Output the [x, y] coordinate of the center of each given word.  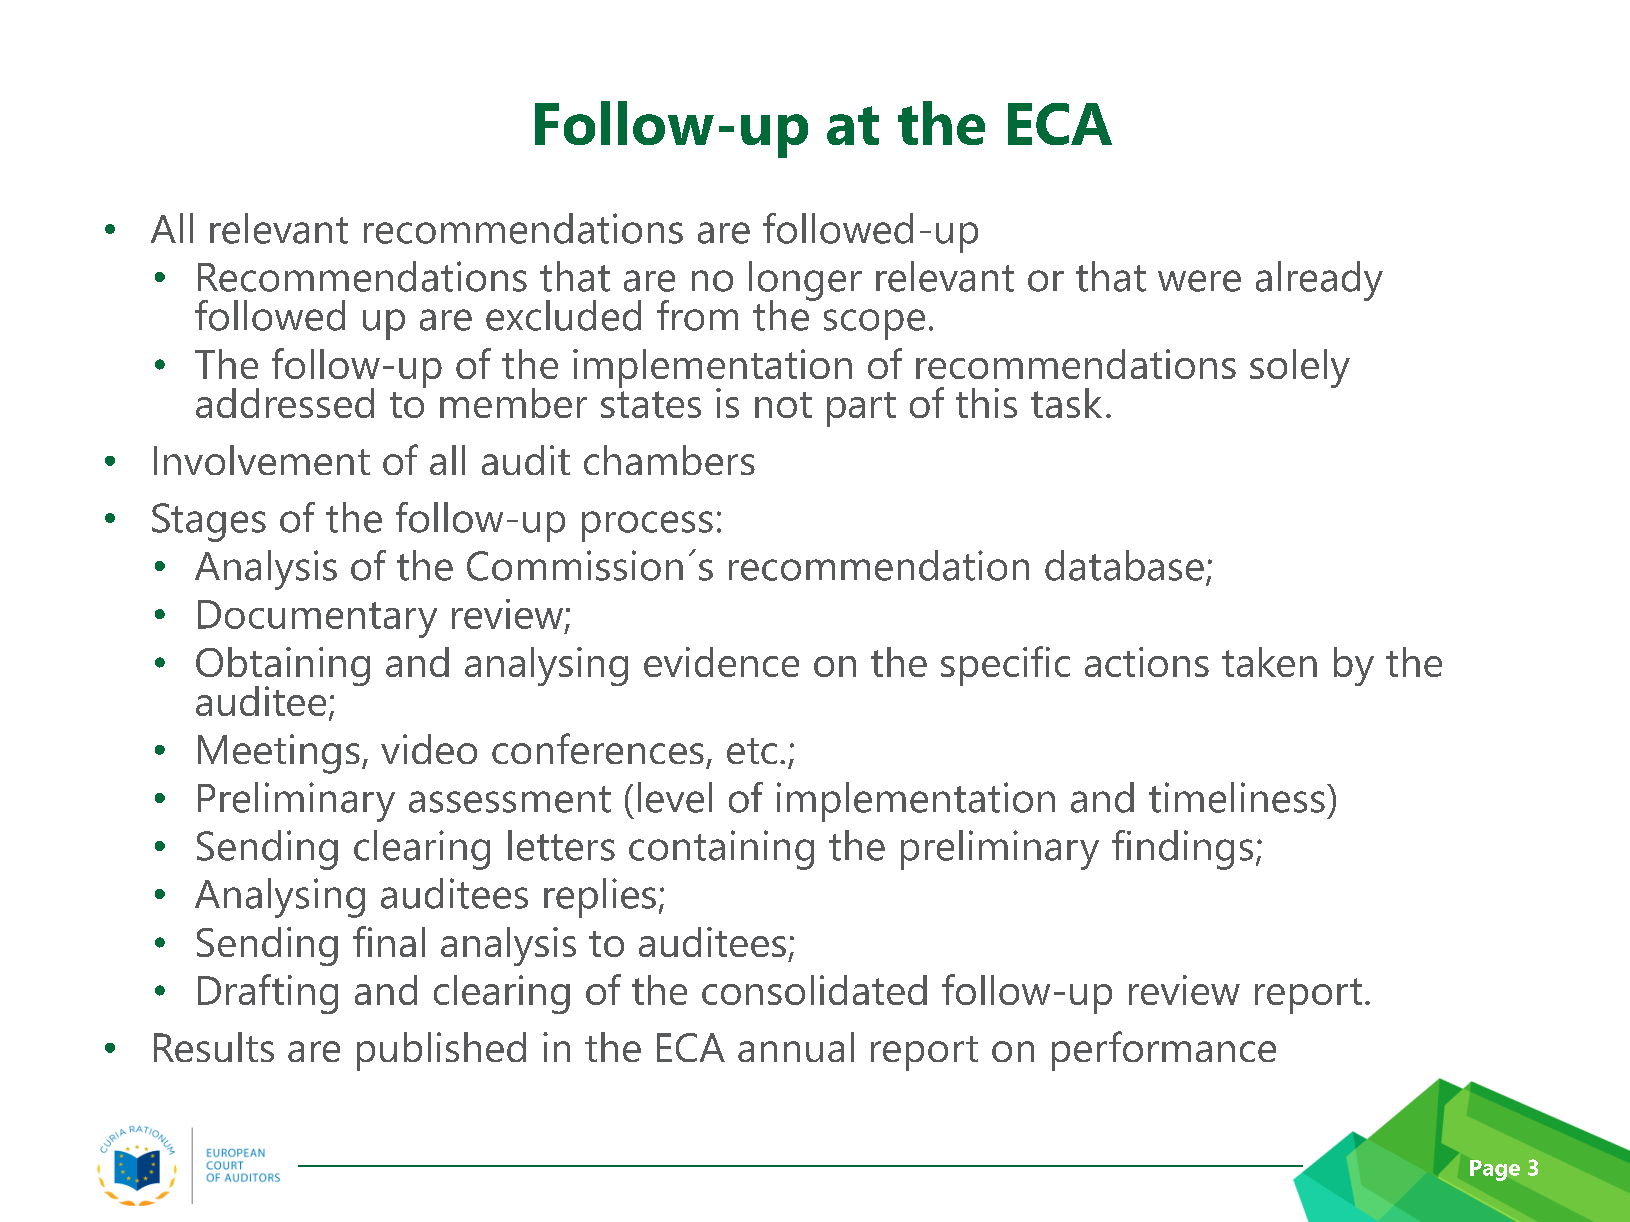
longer [805, 282]
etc [752, 751]
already [1319, 281]
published [441, 1051]
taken [1269, 662]
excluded [563, 315]
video [429, 749]
